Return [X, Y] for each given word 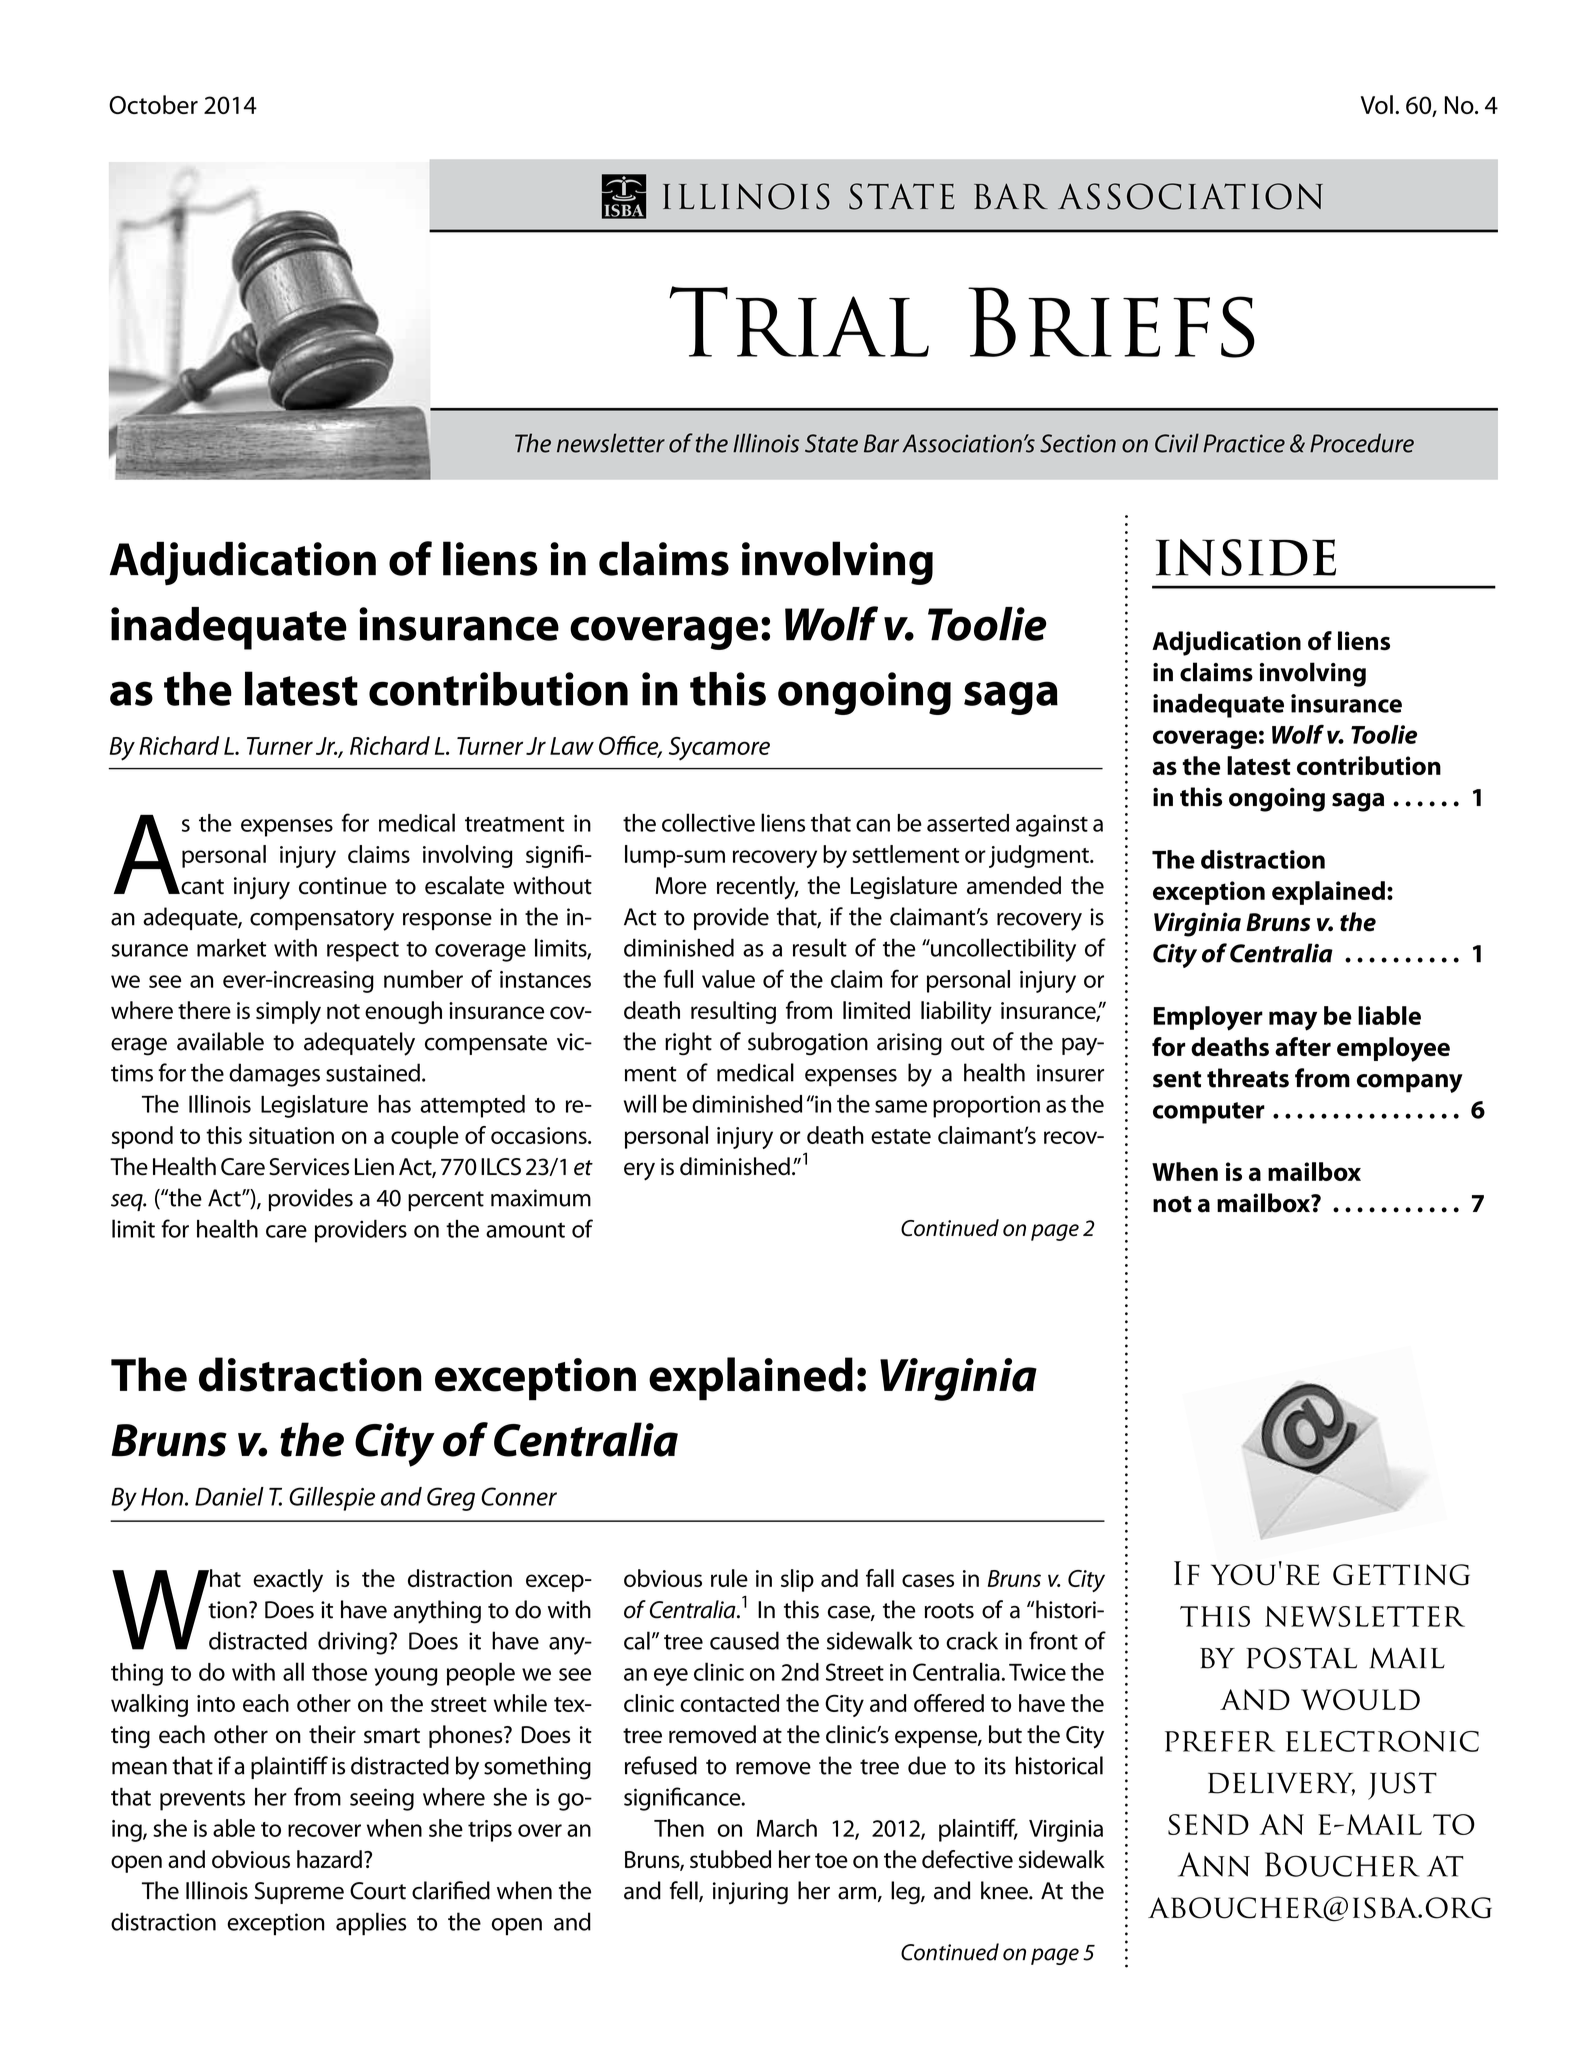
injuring [750, 1893]
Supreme [299, 1893]
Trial [799, 321]
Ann [1214, 1864]
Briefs [1111, 322]
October [153, 104]
